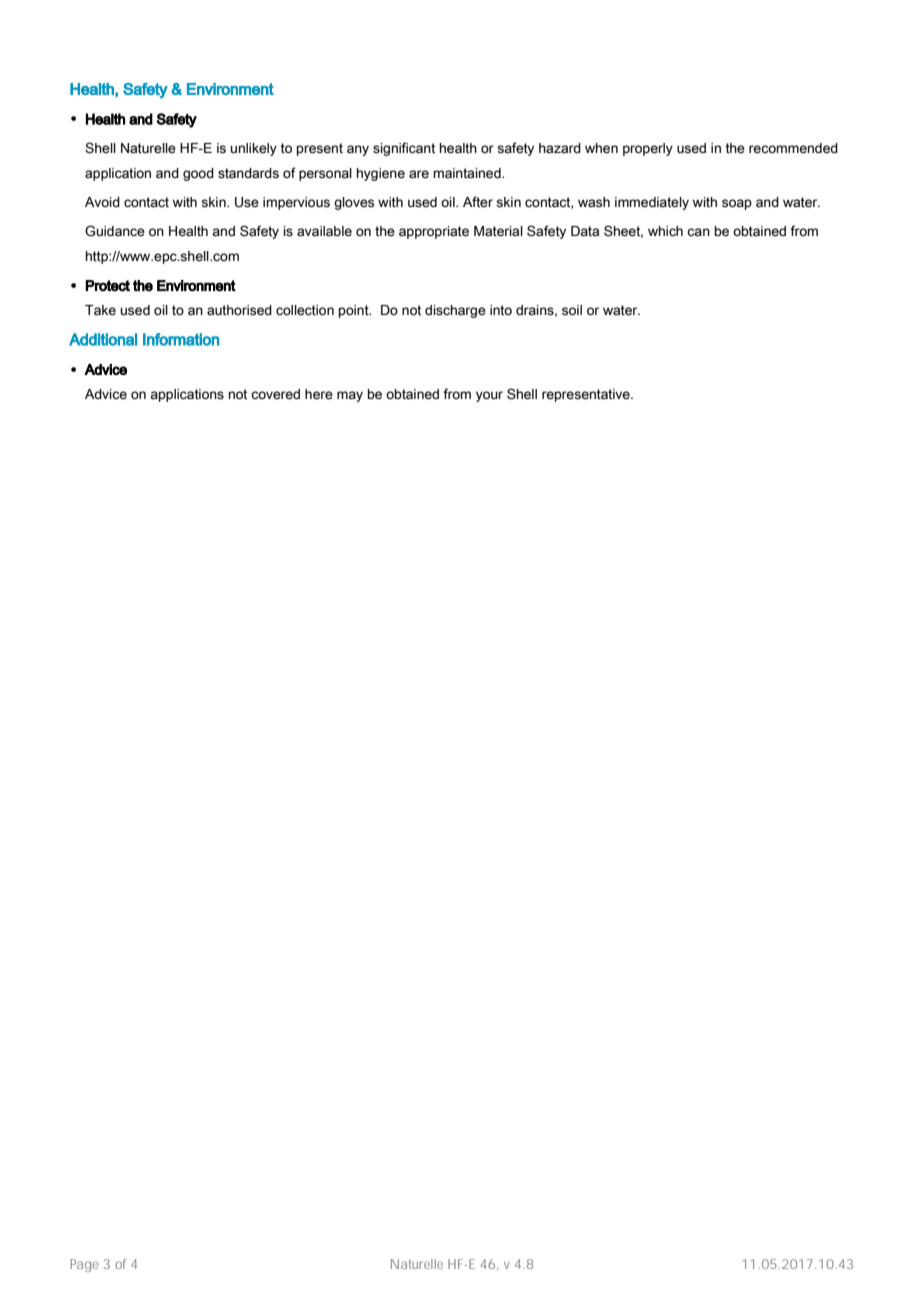 This screenshot has height=1308, width=924. What do you see at coordinates (489, 396) in the screenshot?
I see `your` at bounding box center [489, 396].
